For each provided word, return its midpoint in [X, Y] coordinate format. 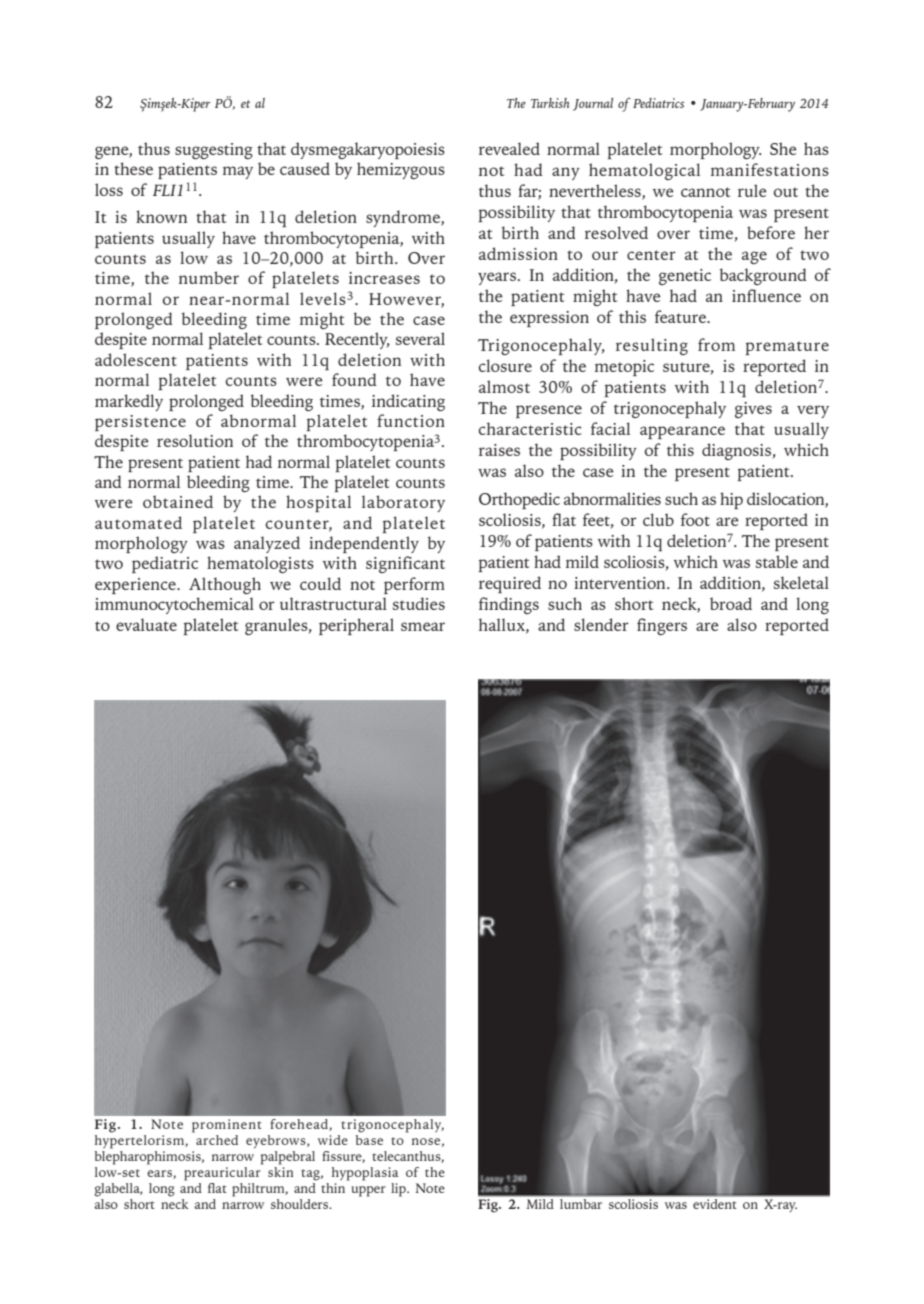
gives [753, 410]
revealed [509, 148]
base [369, 1138]
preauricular [223, 1172]
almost [504, 386]
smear [423, 626]
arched [216, 1138]
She [783, 148]
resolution [195, 440]
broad [731, 603]
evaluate [146, 624]
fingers [662, 626]
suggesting [214, 151]
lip [399, 1190]
